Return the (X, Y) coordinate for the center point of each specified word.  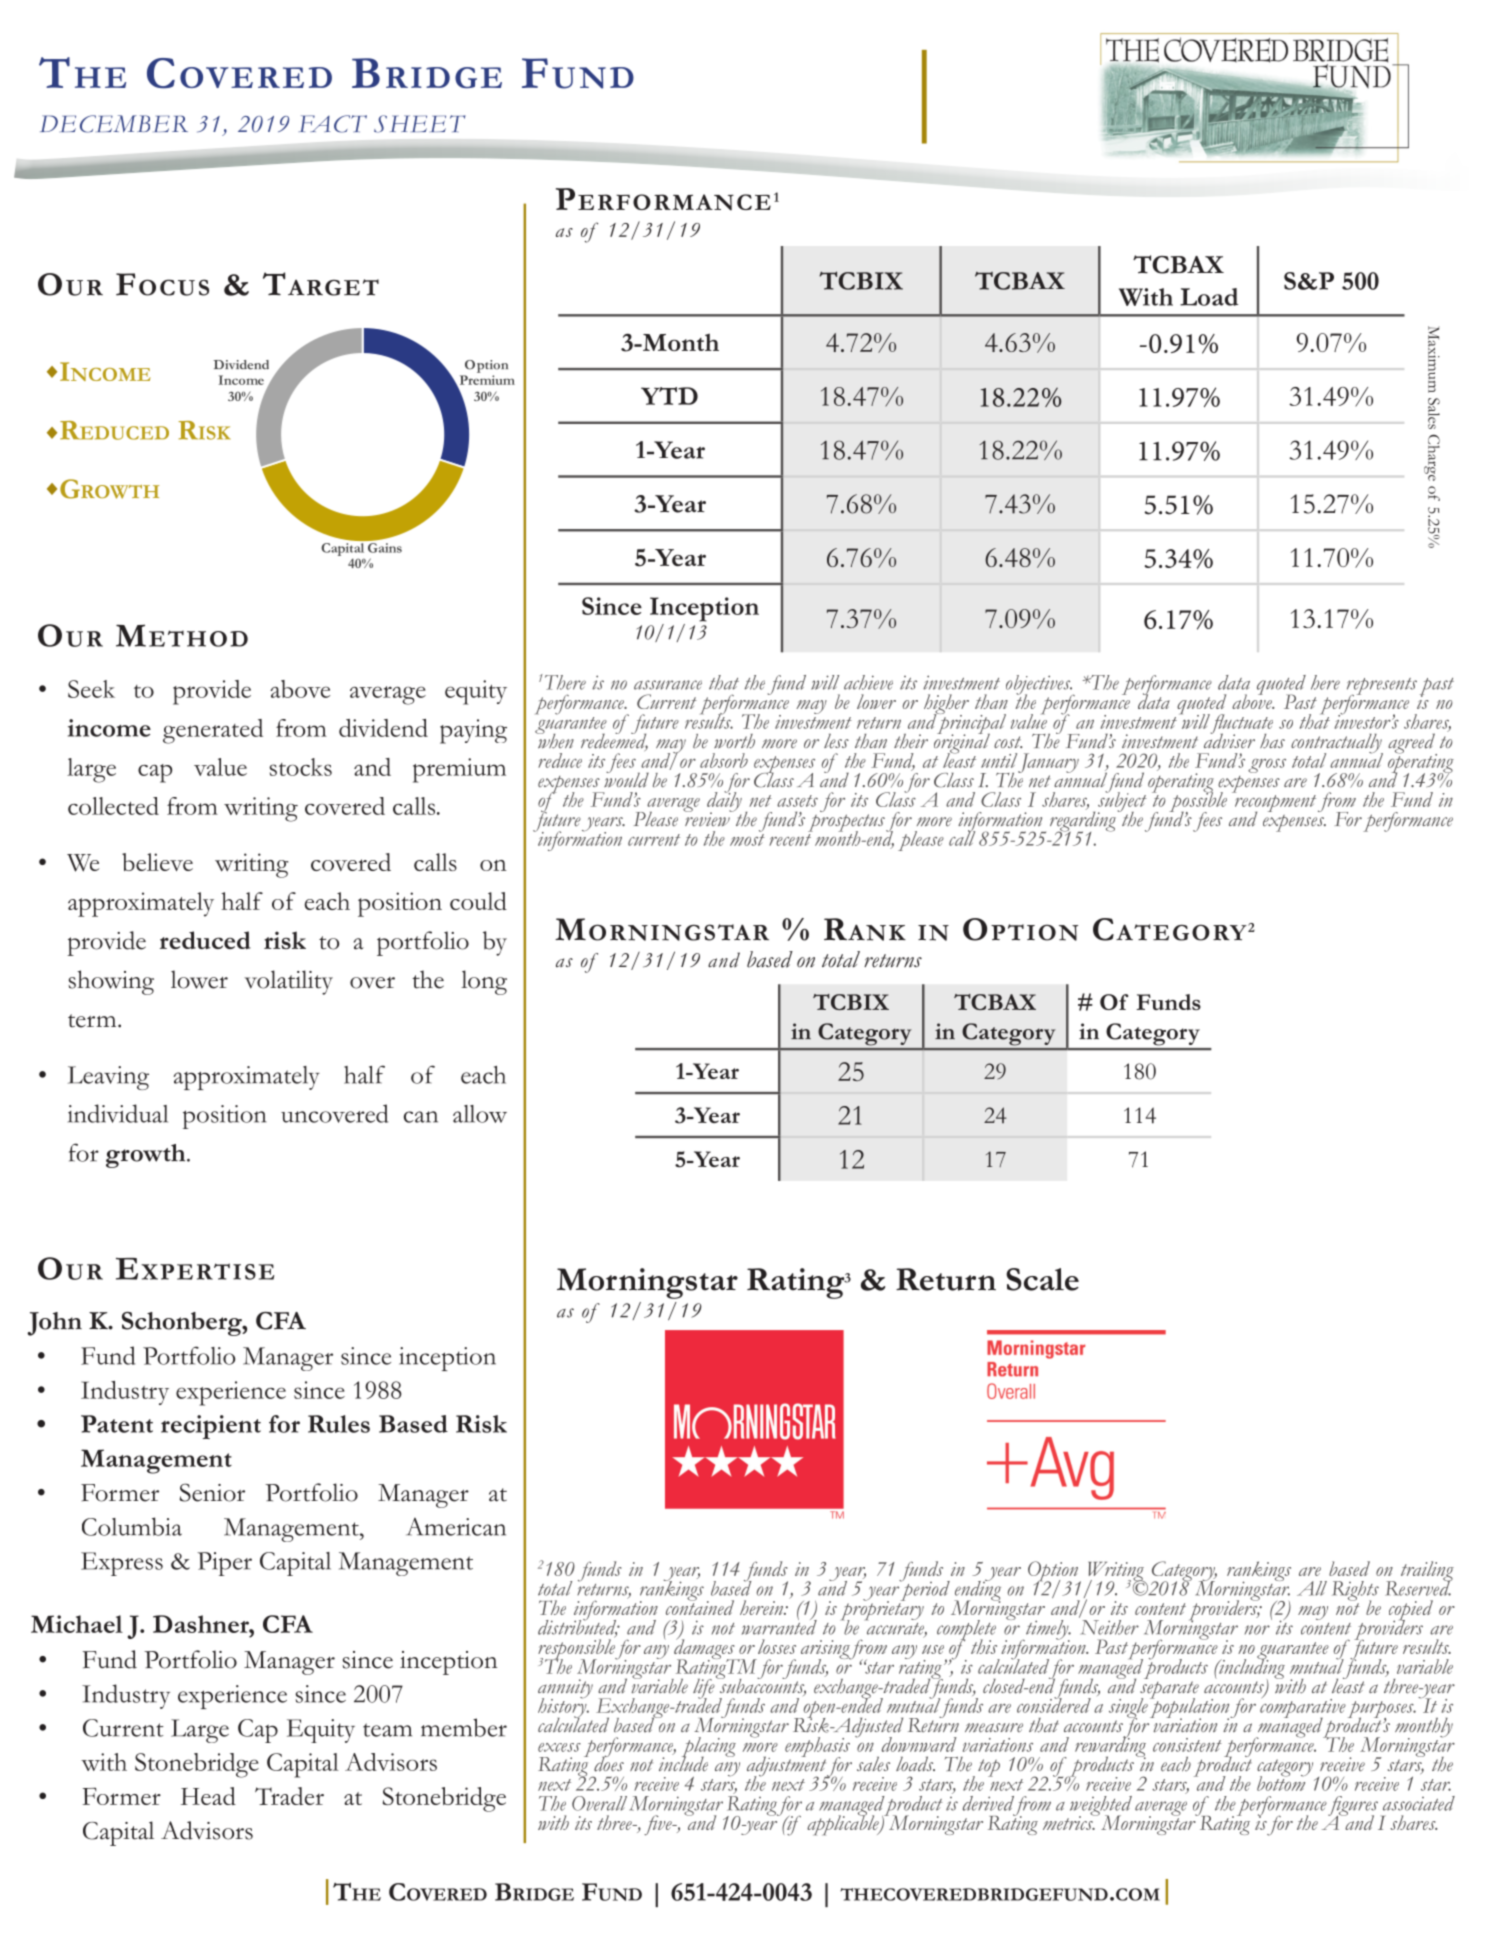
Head (208, 1796)
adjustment (787, 1766)
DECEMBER (114, 124)
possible (1198, 802)
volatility (288, 982)
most (747, 840)
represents (1382, 687)
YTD (669, 396)
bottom (1282, 1782)
